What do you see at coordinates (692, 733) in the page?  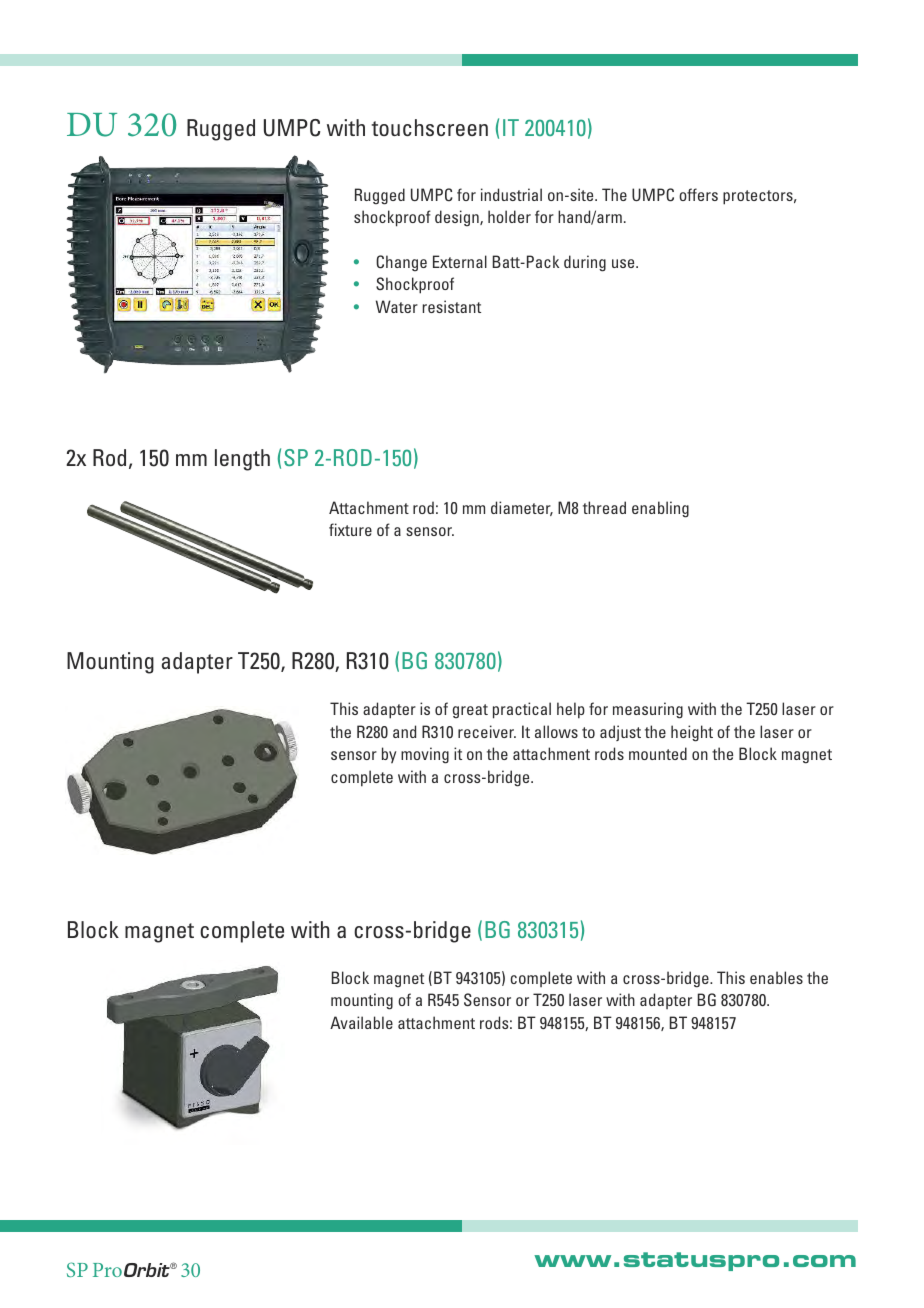 I see `height` at bounding box center [692, 733].
